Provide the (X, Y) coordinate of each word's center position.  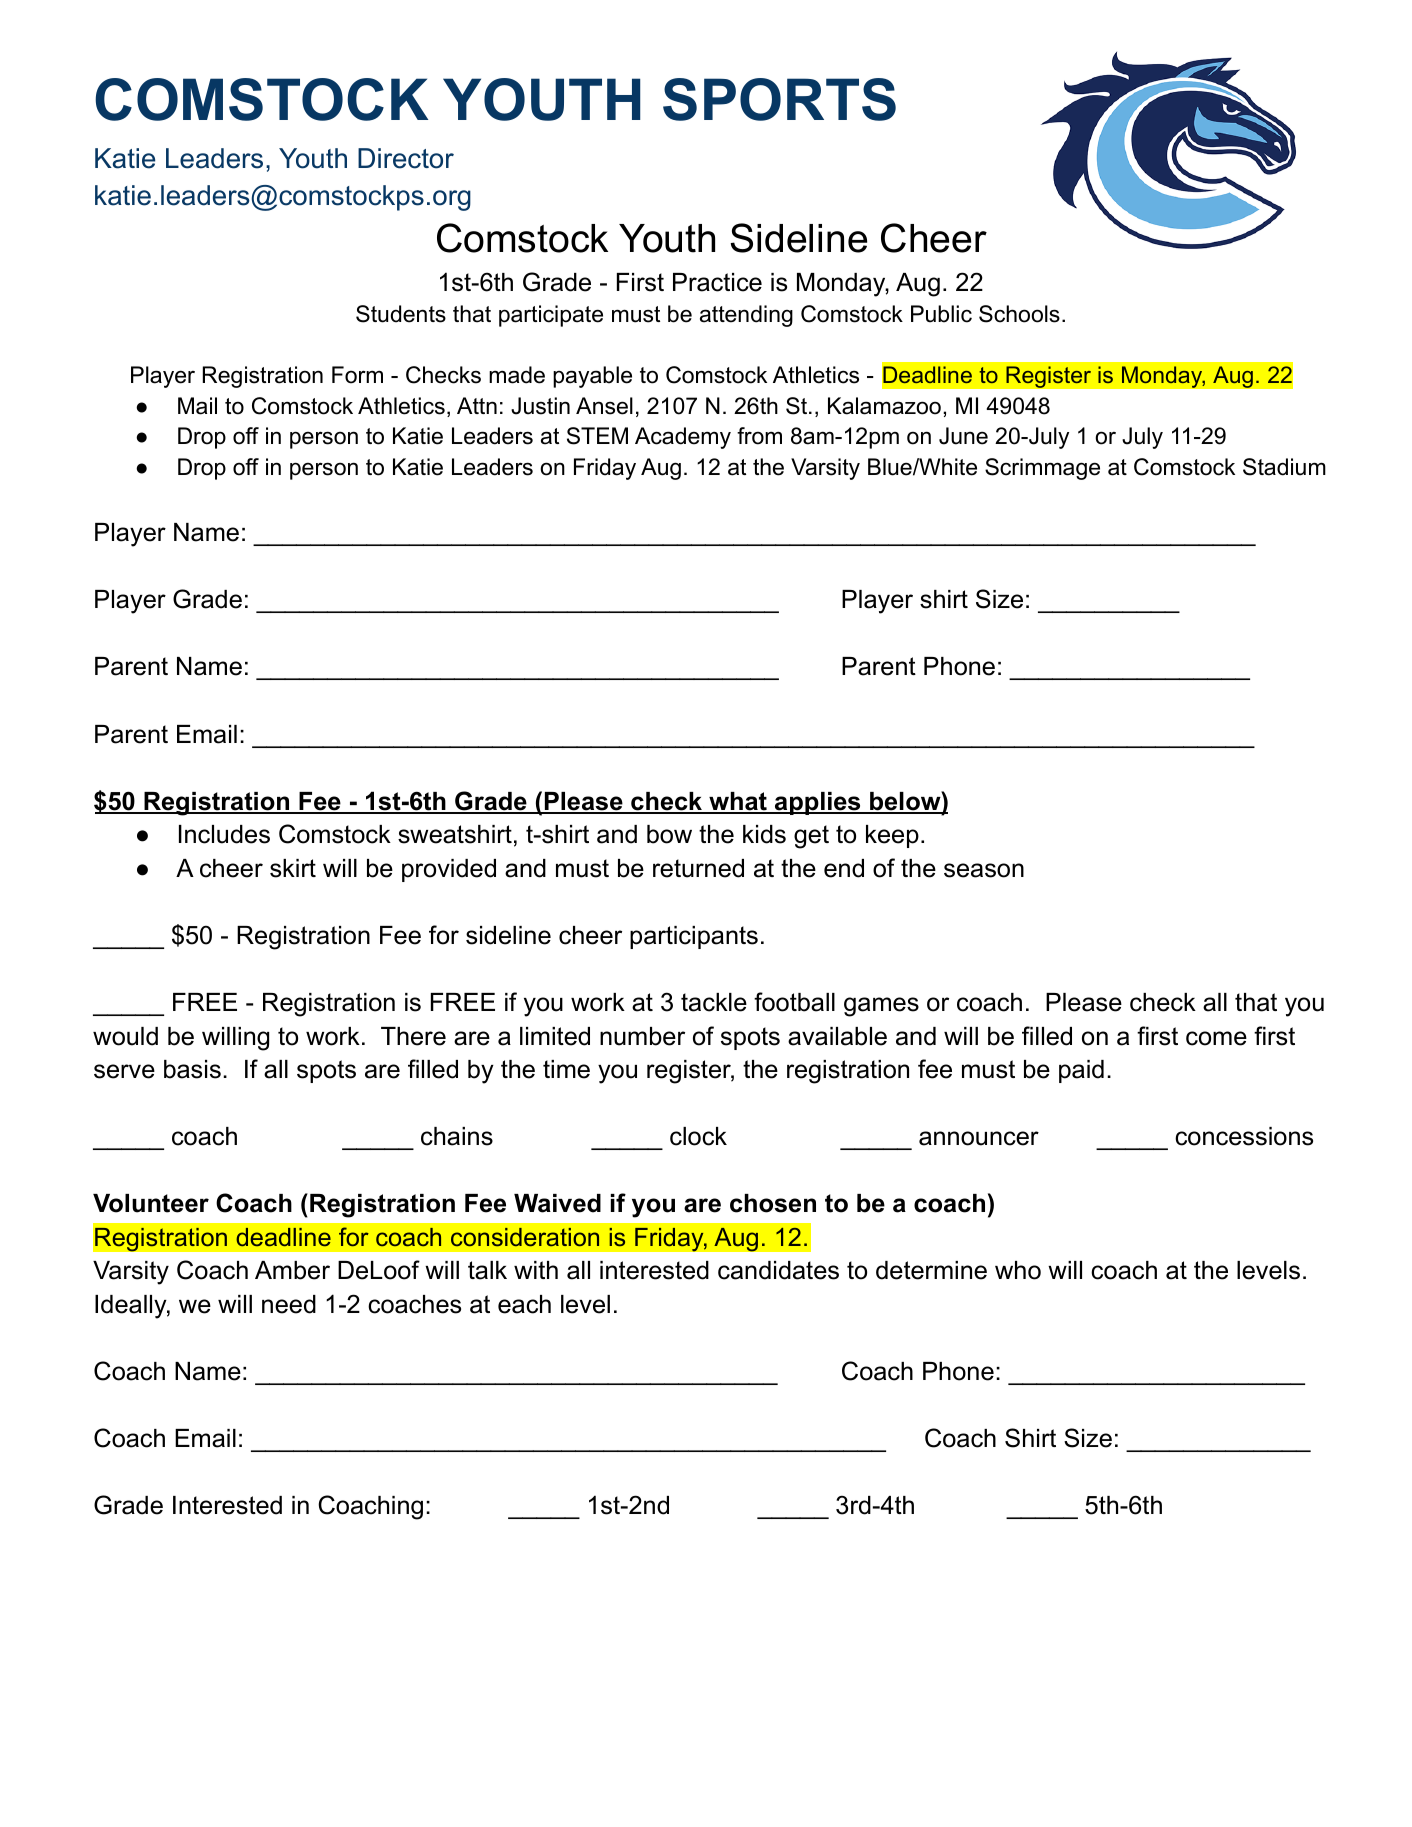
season (984, 870)
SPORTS (779, 99)
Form (357, 375)
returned (698, 868)
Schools (1019, 314)
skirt (293, 868)
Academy (683, 438)
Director (406, 158)
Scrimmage (1042, 469)
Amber (292, 1270)
